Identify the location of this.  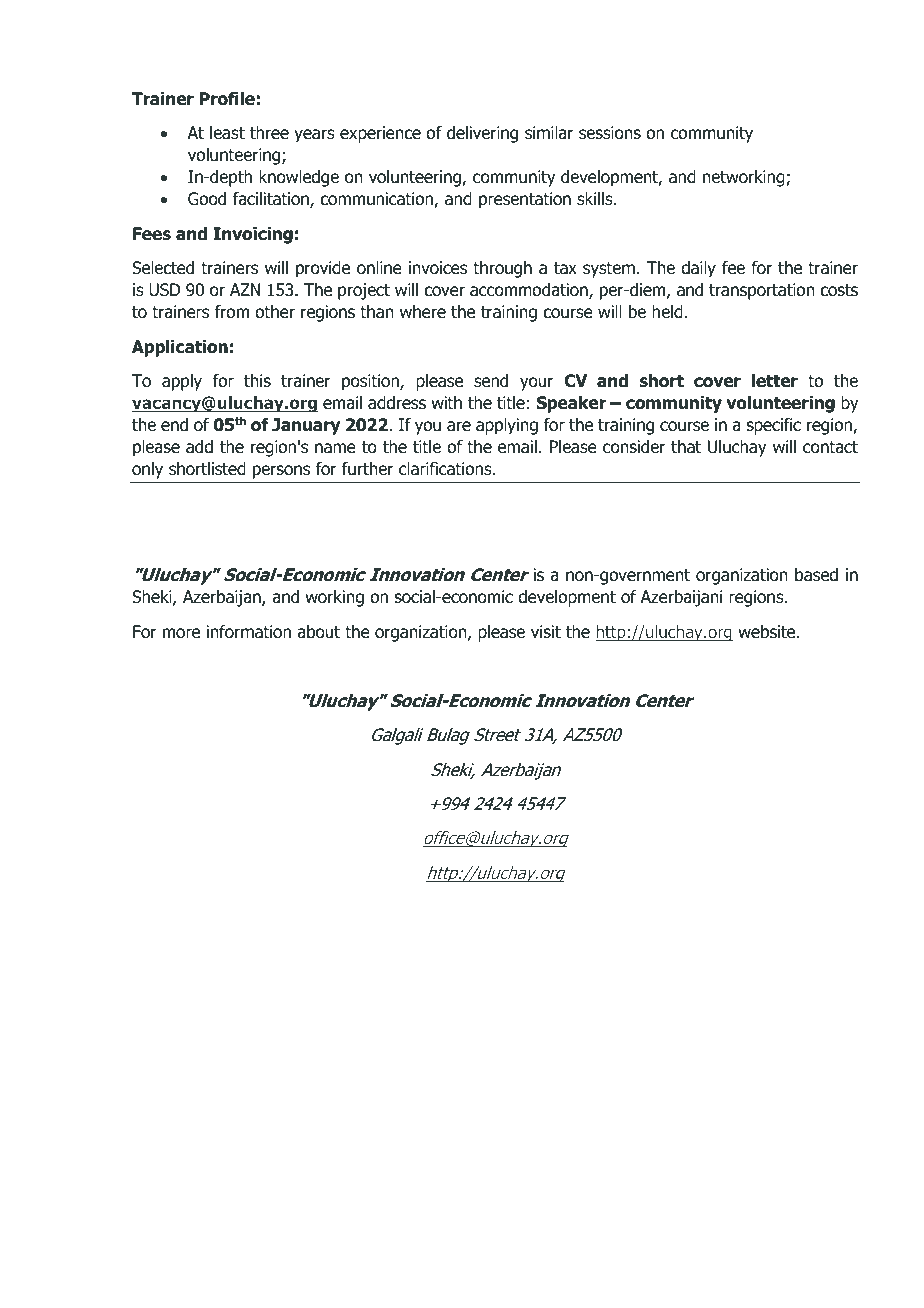
(257, 380).
